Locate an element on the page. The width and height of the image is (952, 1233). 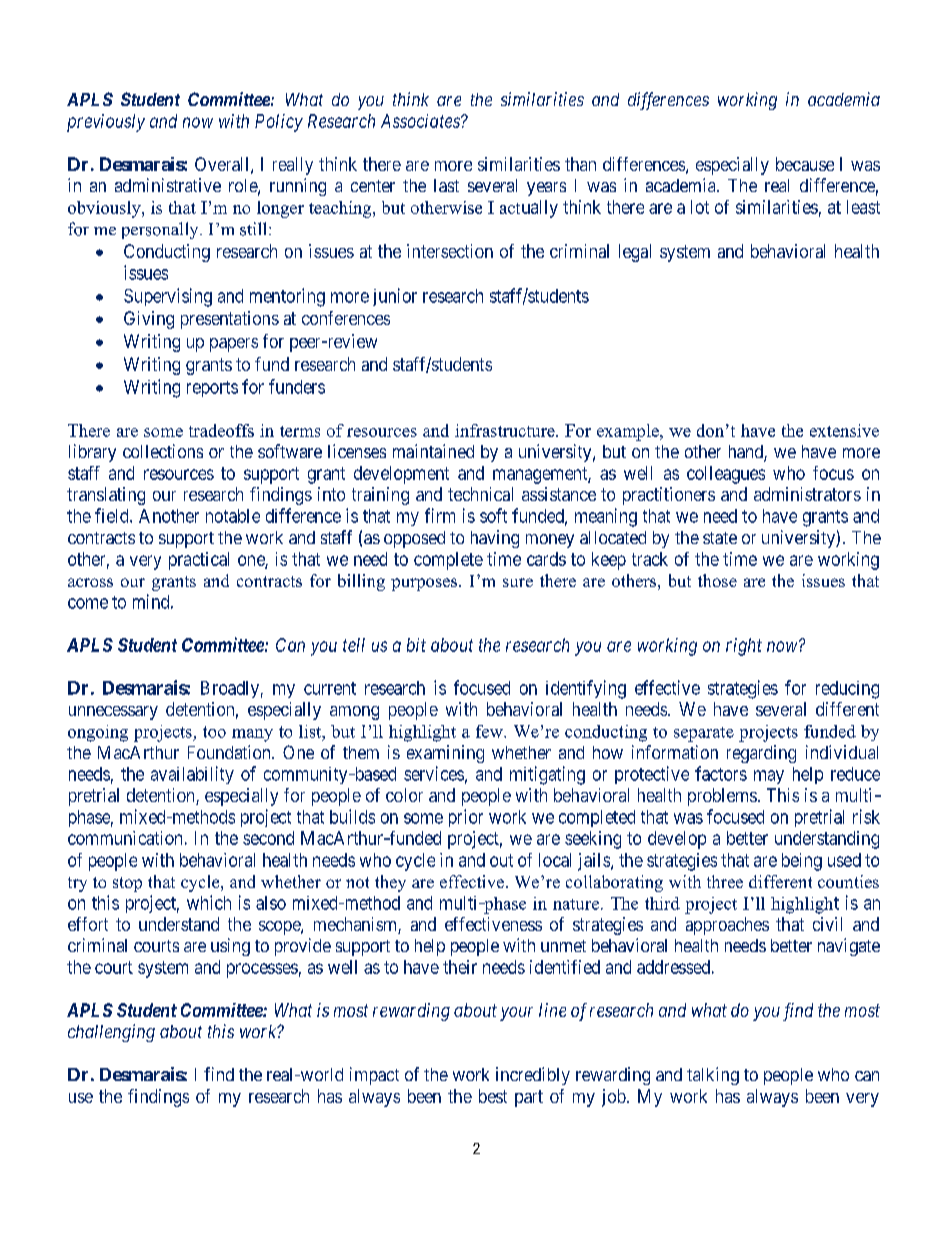
because is located at coordinates (805, 164).
